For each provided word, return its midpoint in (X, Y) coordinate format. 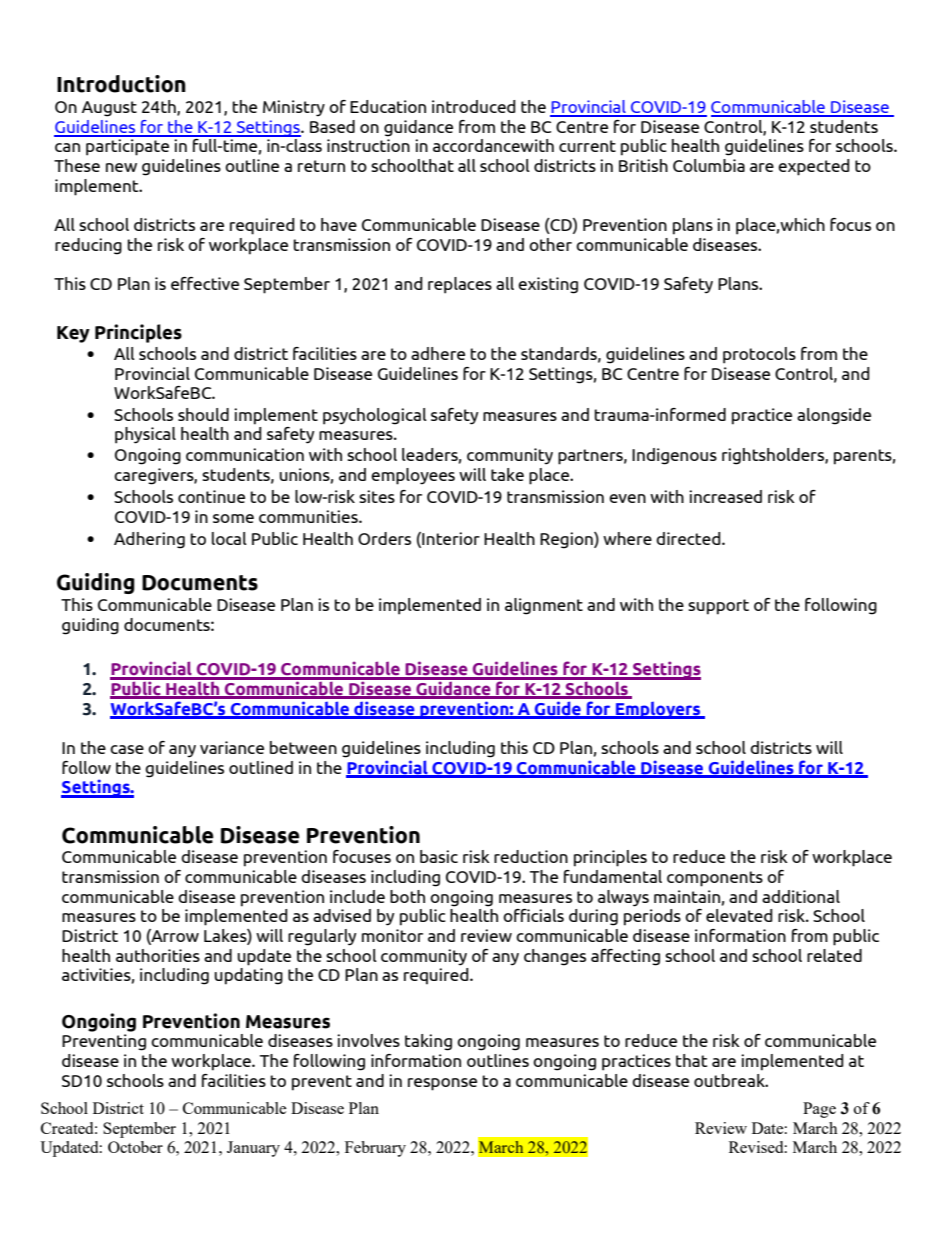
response (442, 1084)
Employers (658, 710)
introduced (474, 106)
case (127, 749)
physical (145, 435)
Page (819, 1110)
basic (439, 856)
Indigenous (674, 456)
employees (413, 476)
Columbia (709, 165)
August (109, 109)
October (135, 1147)
